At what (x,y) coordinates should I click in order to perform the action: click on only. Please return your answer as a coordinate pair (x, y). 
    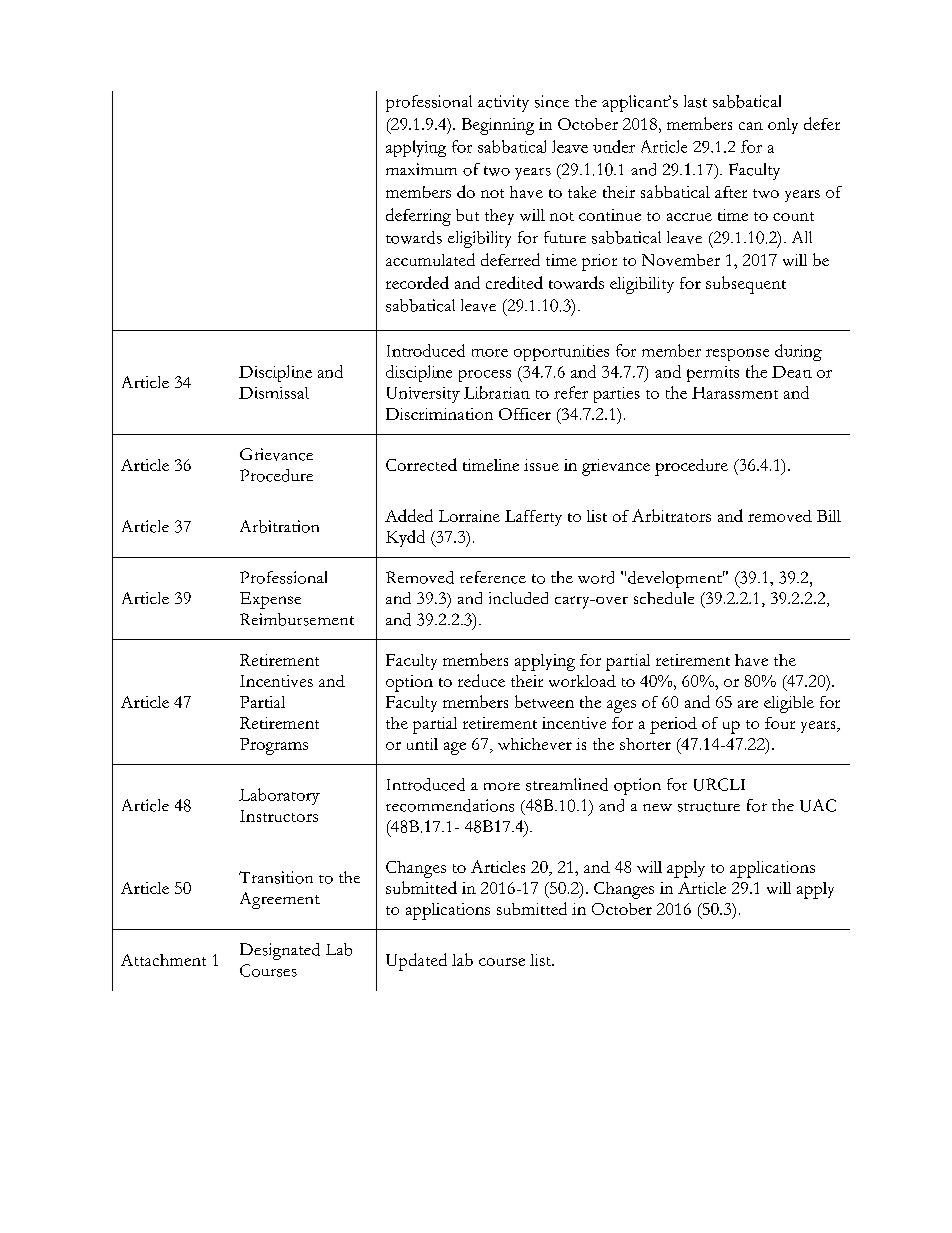
    Looking at the image, I should click on (783, 126).
